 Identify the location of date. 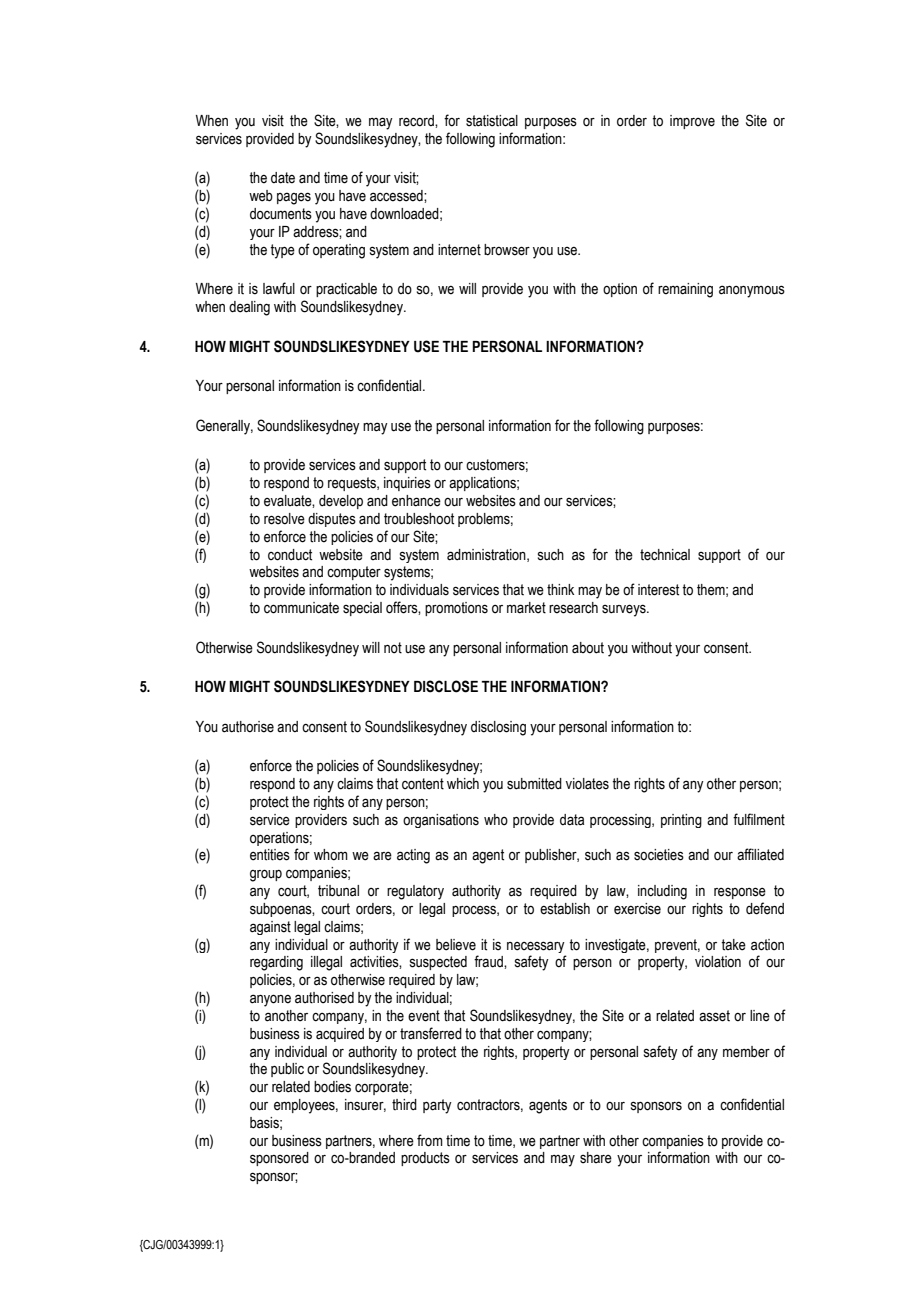
(283, 178).
